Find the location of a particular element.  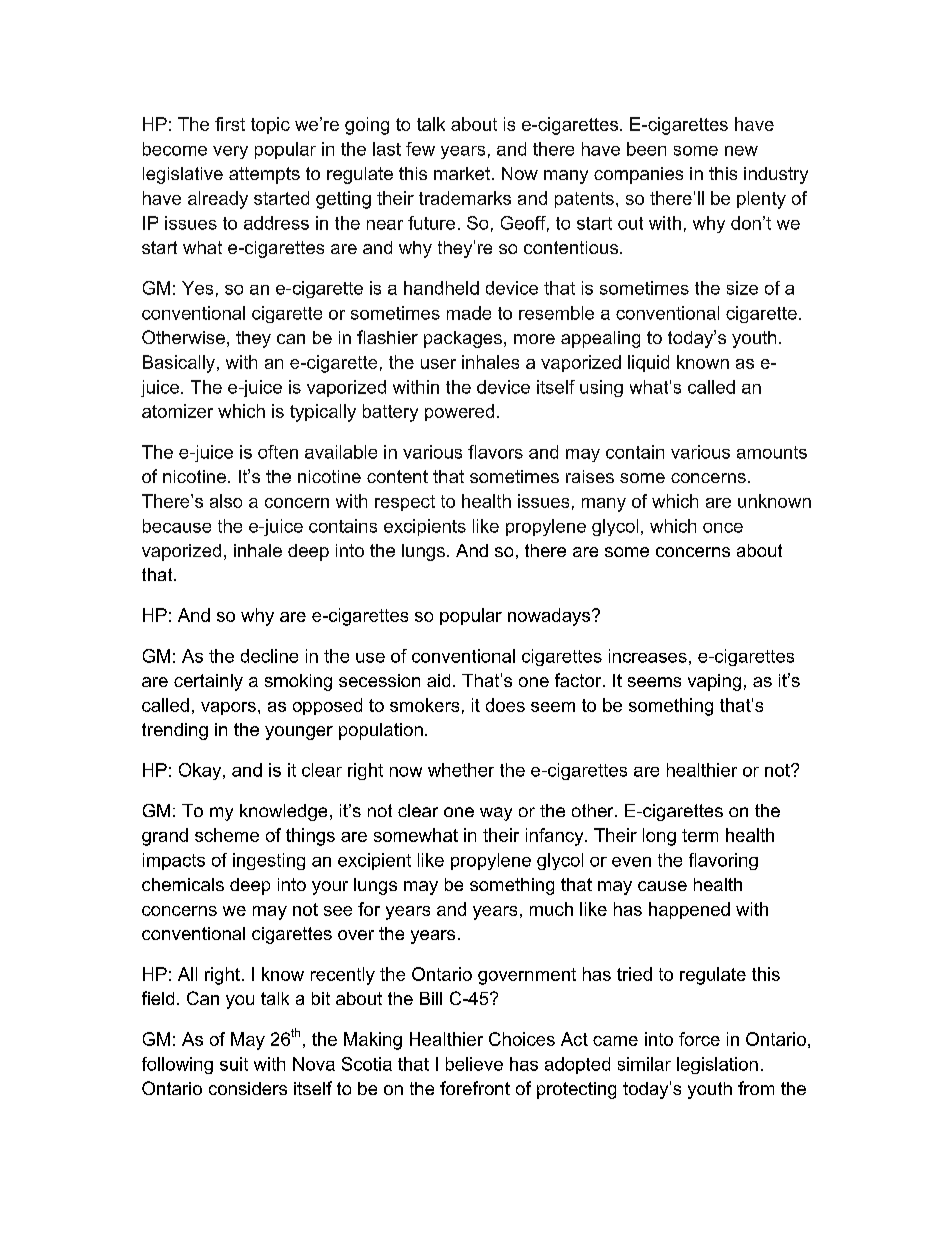

often is located at coordinates (278, 452).
